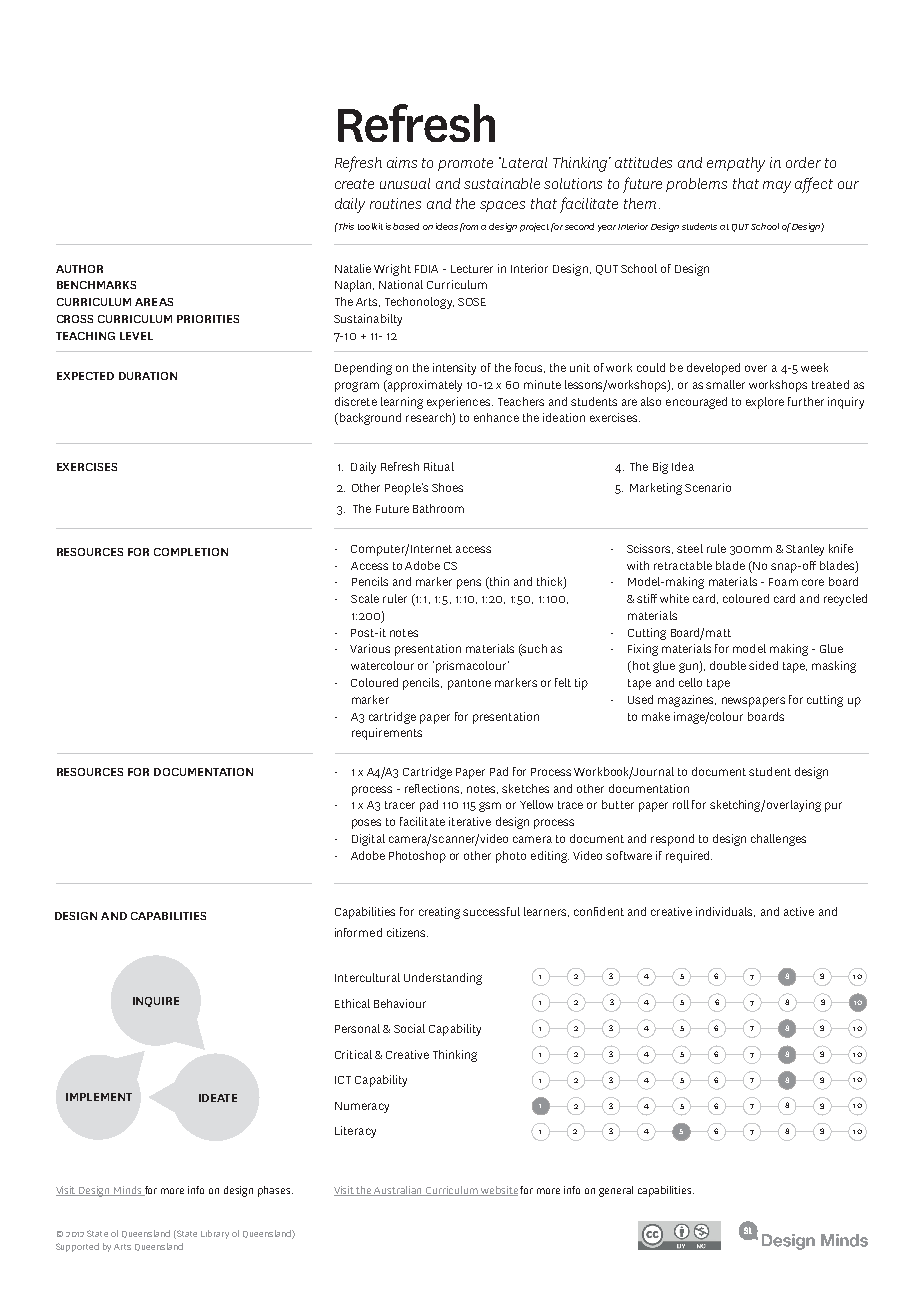 This document has width=924, height=1308. What do you see at coordinates (370, 648) in the document?
I see `Various` at bounding box center [370, 648].
